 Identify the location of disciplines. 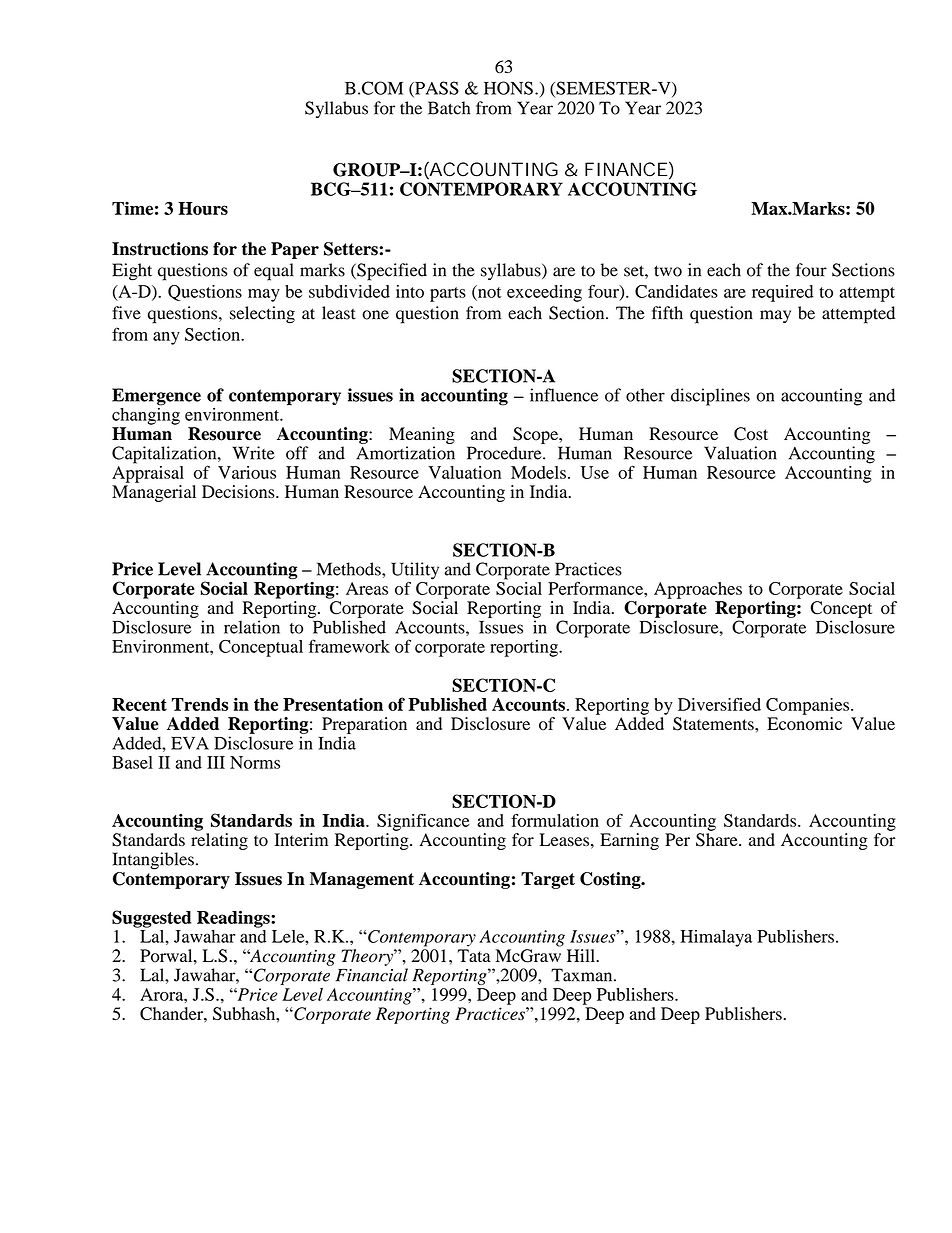
(710, 397).
